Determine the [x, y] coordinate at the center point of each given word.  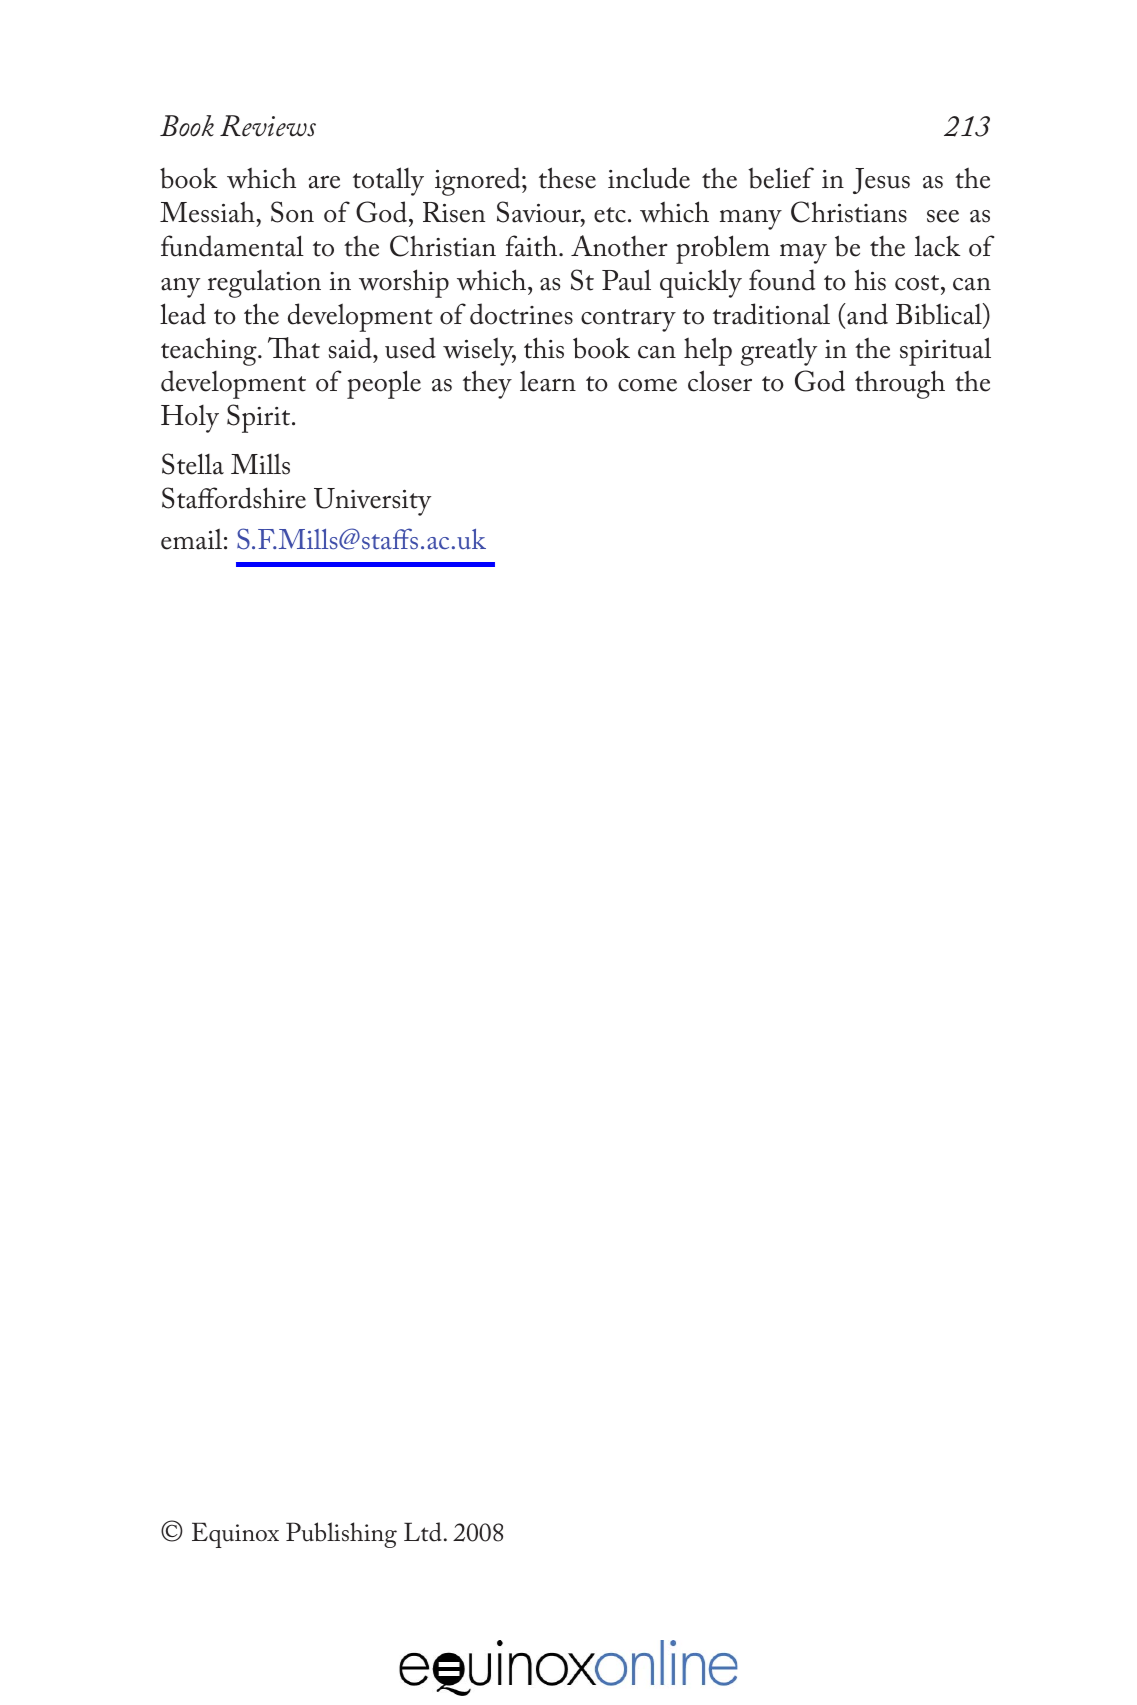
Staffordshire [234, 498]
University [372, 502]
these [567, 178]
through [900, 384]
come [647, 385]
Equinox [235, 1535]
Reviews [268, 126]
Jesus [881, 181]
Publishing [341, 1535]
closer [720, 381]
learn [548, 381]
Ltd [422, 1532]
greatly [779, 351]
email [191, 539]
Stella [193, 464]
